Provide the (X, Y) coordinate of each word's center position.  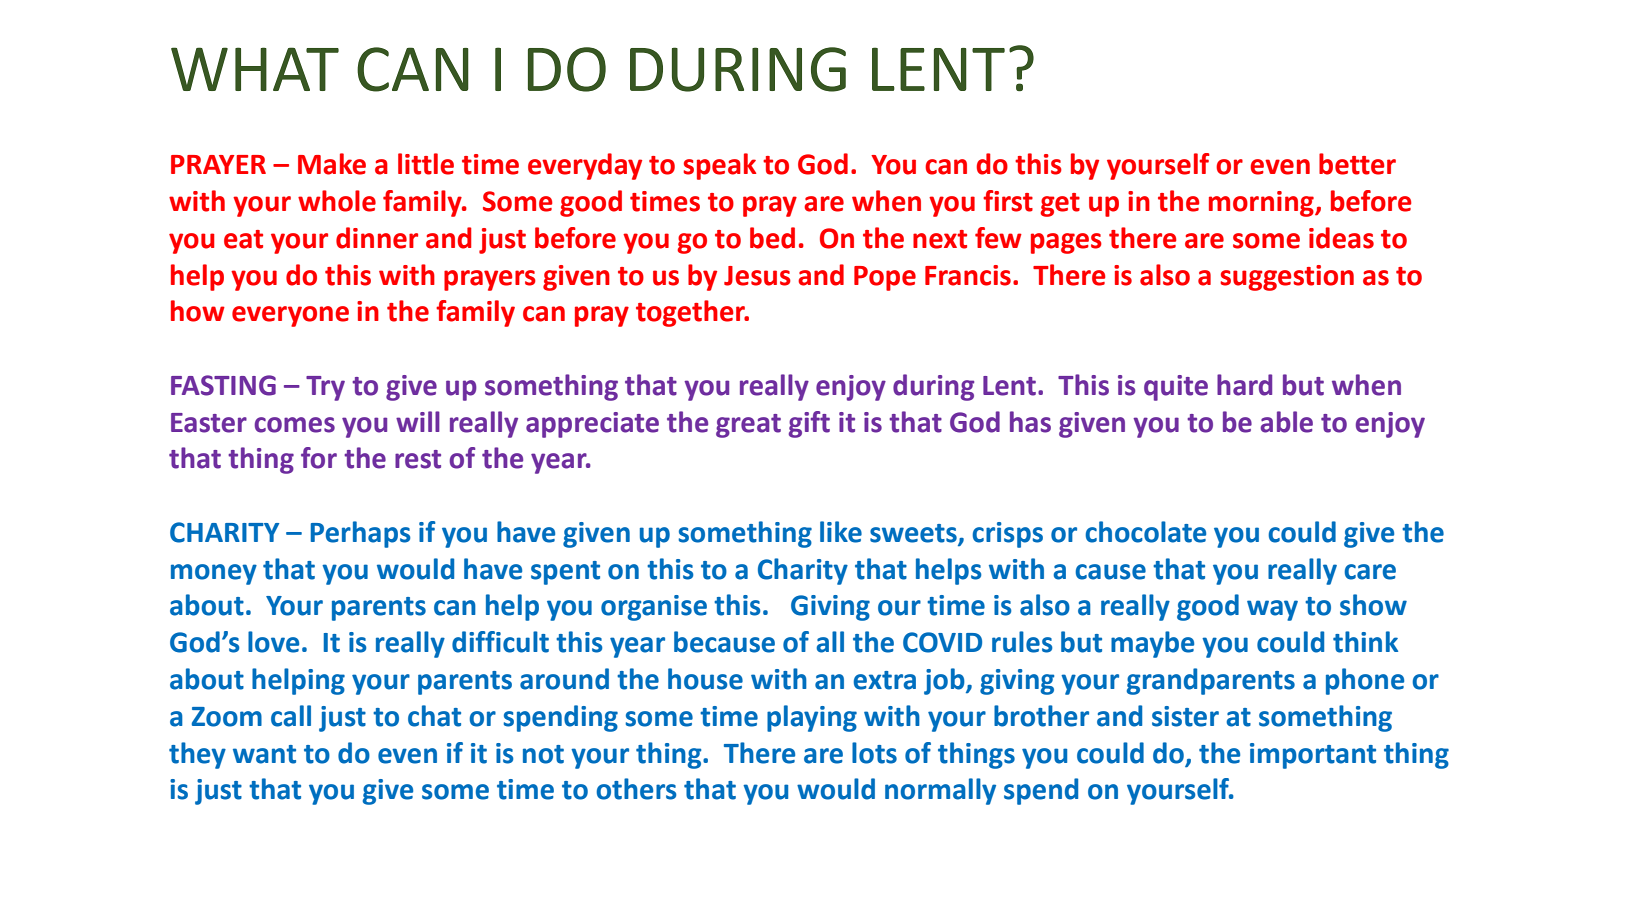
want (264, 754)
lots (874, 753)
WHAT (255, 69)
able (1287, 422)
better (1357, 164)
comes (295, 425)
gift (809, 424)
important (1313, 756)
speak (719, 166)
